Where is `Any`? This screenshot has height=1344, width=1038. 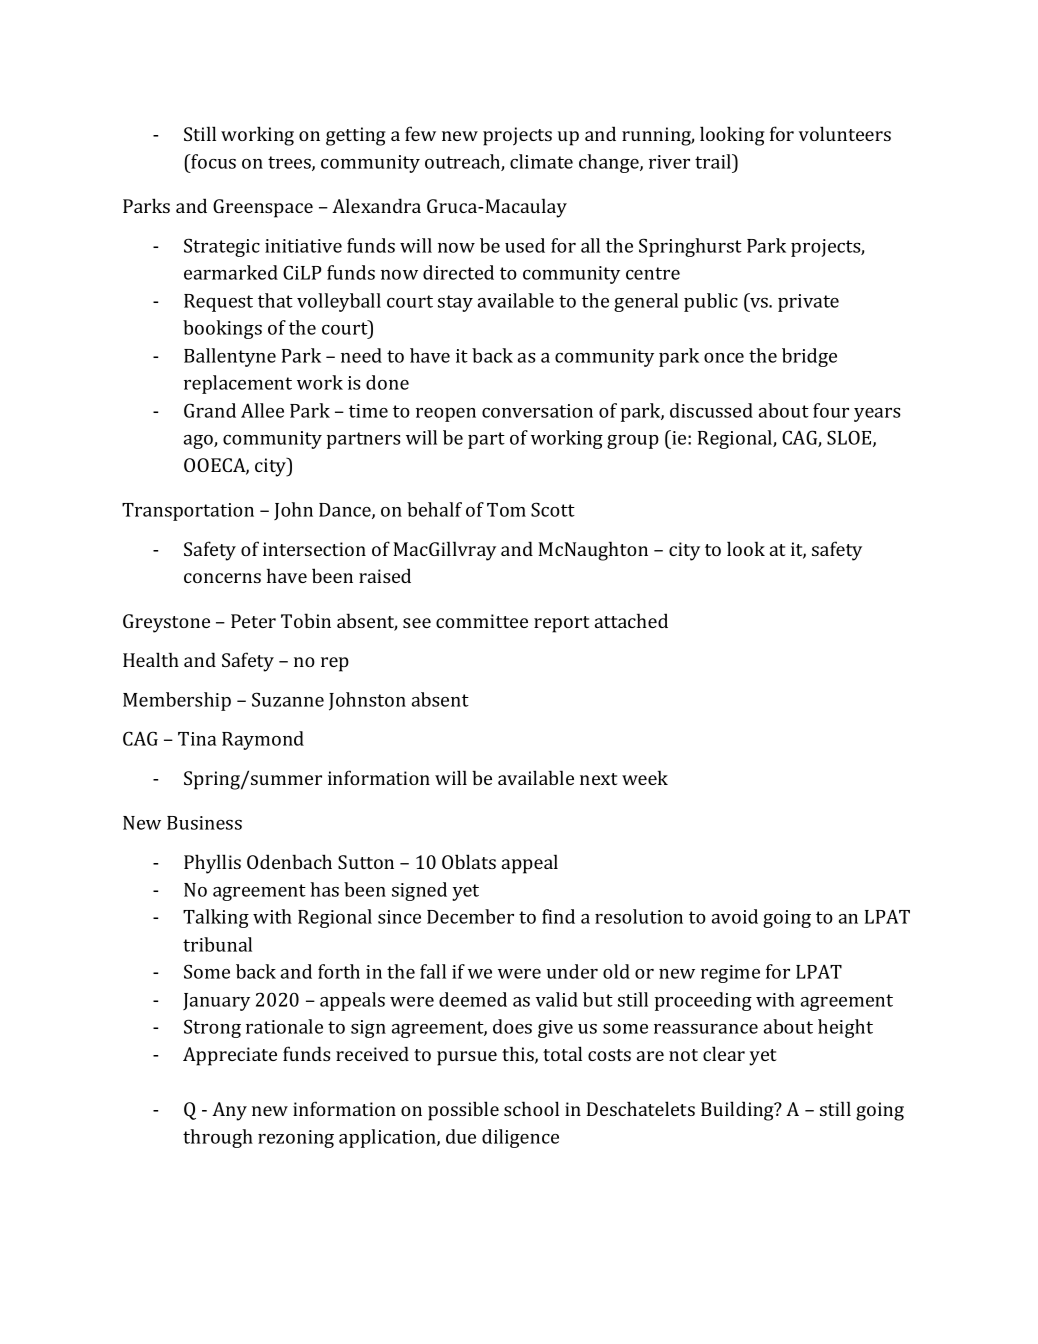 Any is located at coordinates (229, 1111).
